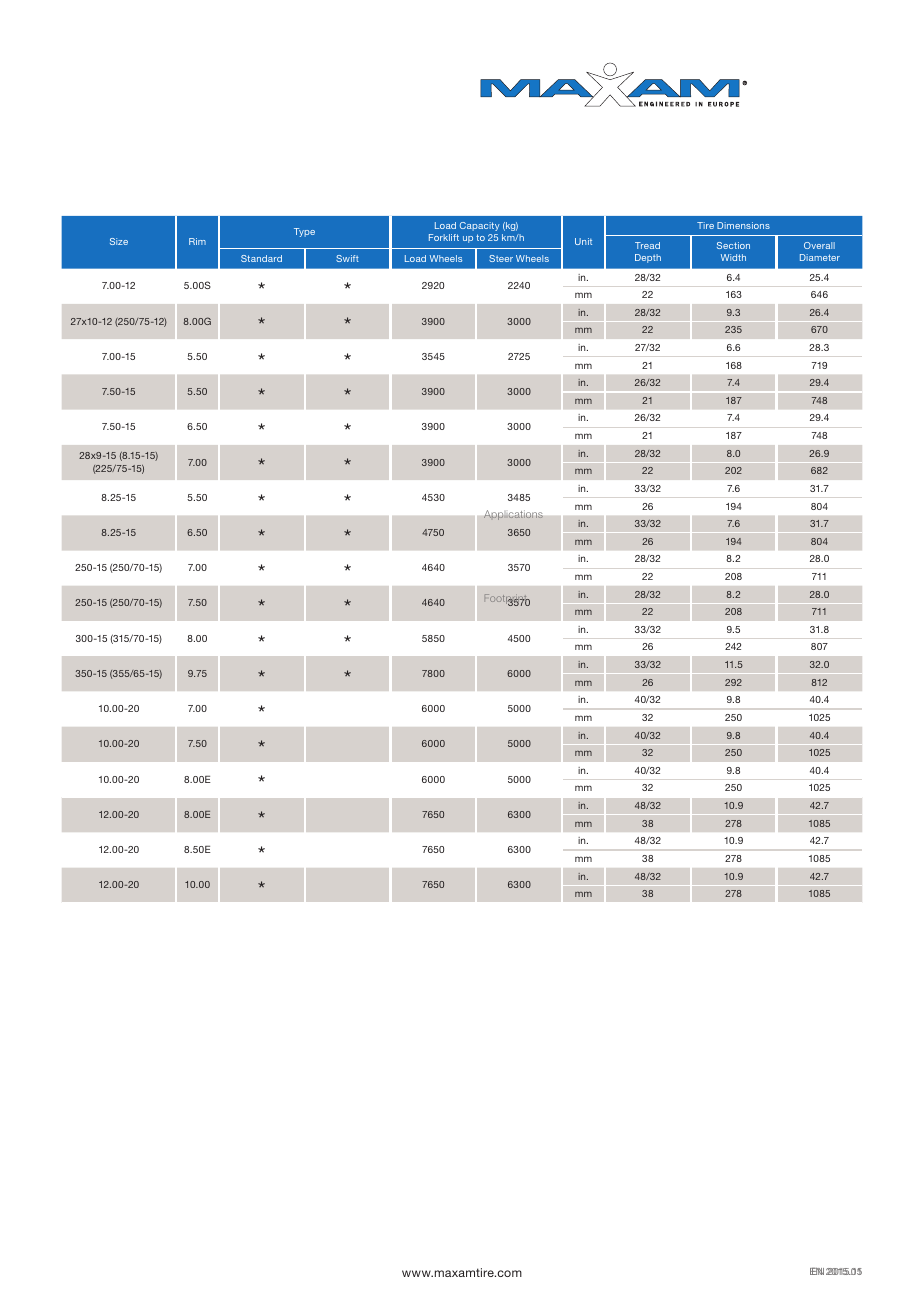  I want to click on Width, so click(733, 257).
